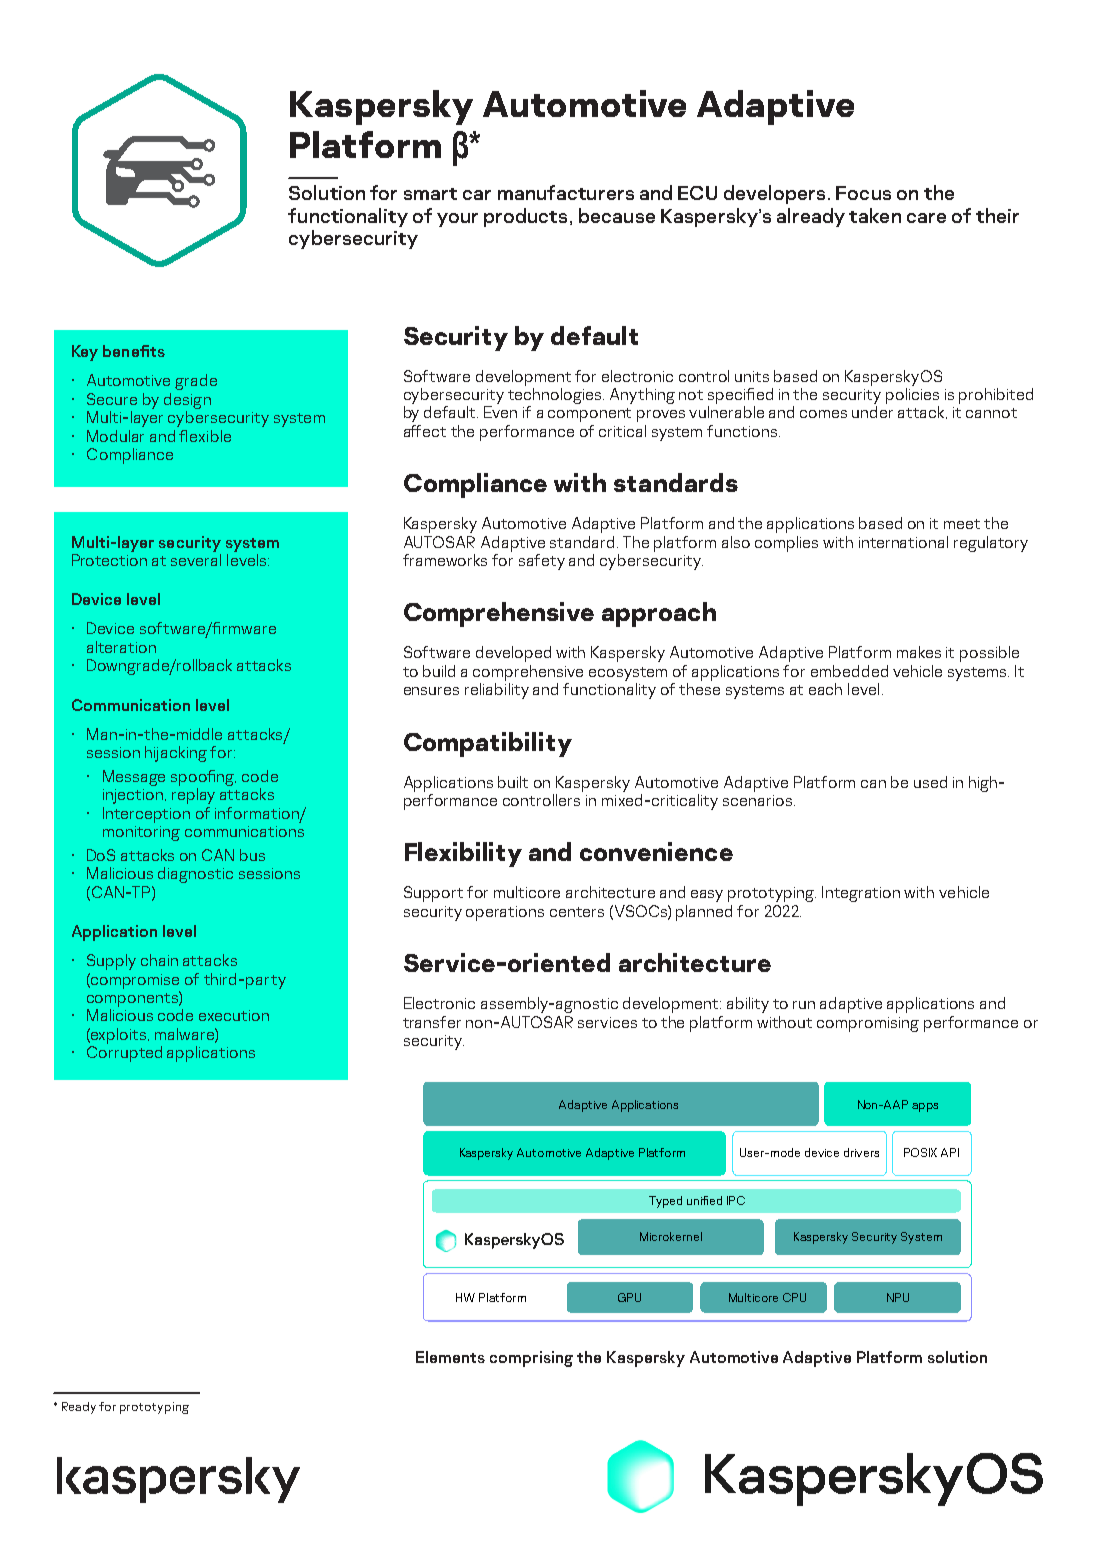  What do you see at coordinates (525, 217) in the screenshot?
I see `products` at bounding box center [525, 217].
